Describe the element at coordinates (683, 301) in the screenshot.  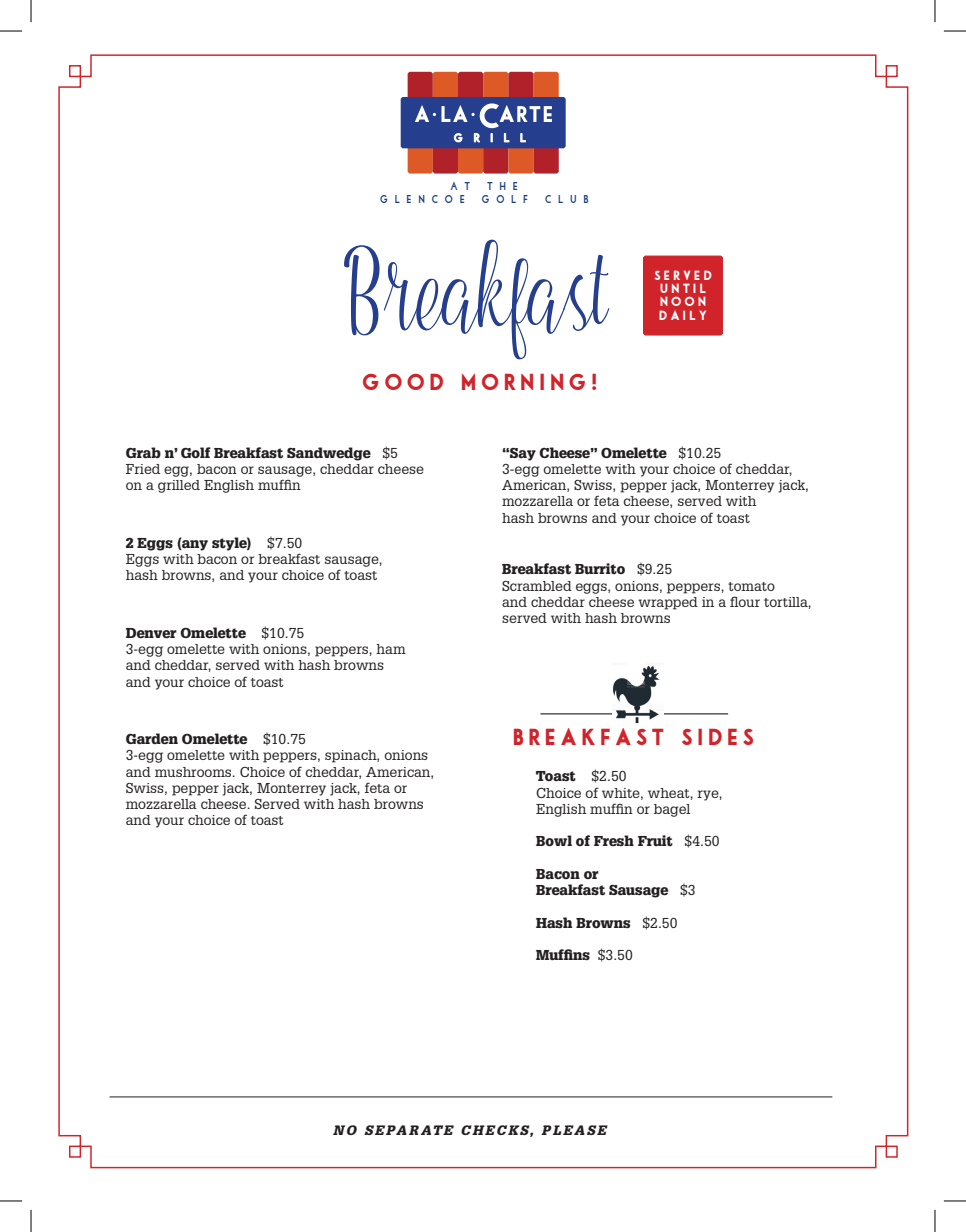
I see `noon` at that location.
